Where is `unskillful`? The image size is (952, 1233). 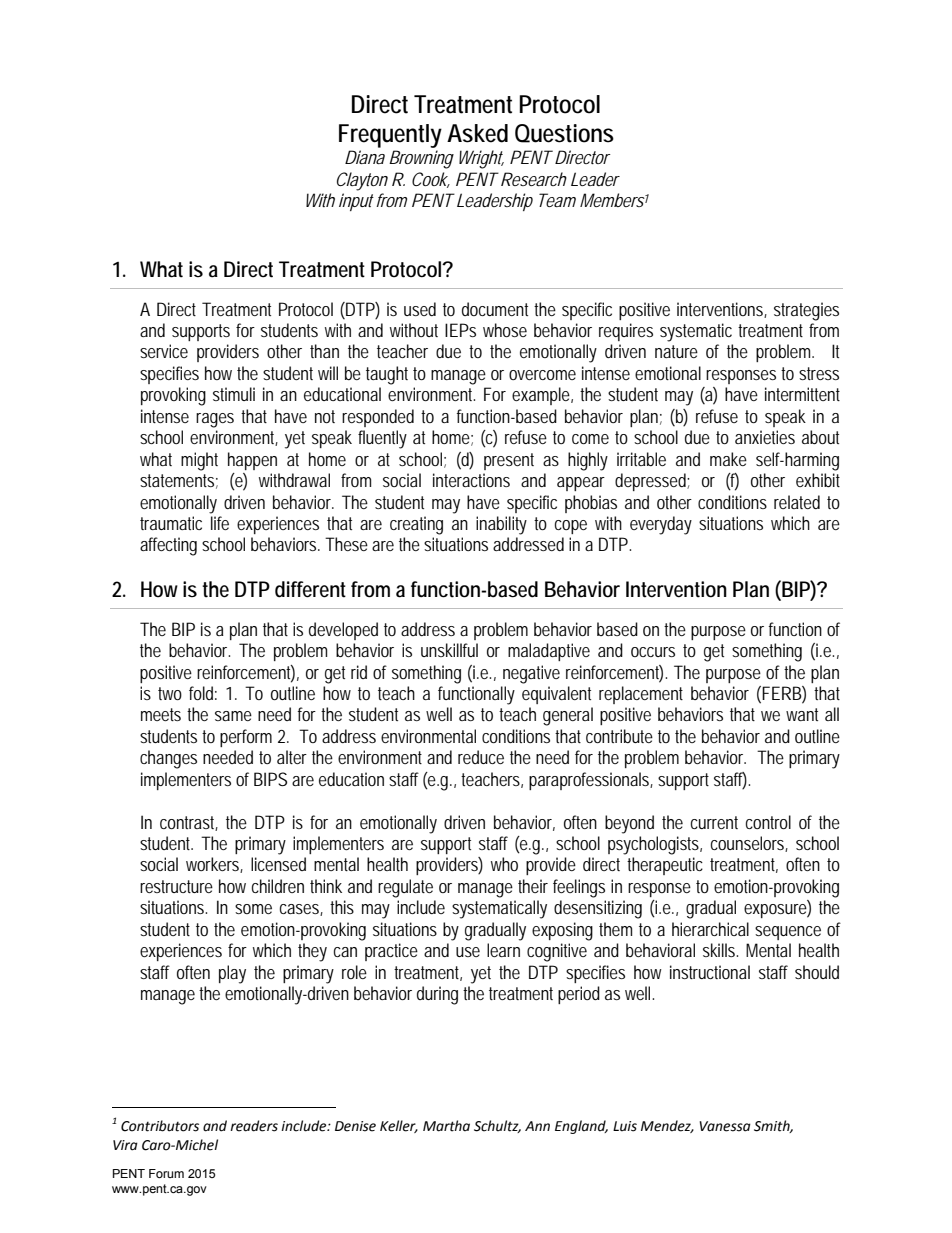 unskillful is located at coordinates (449, 650).
